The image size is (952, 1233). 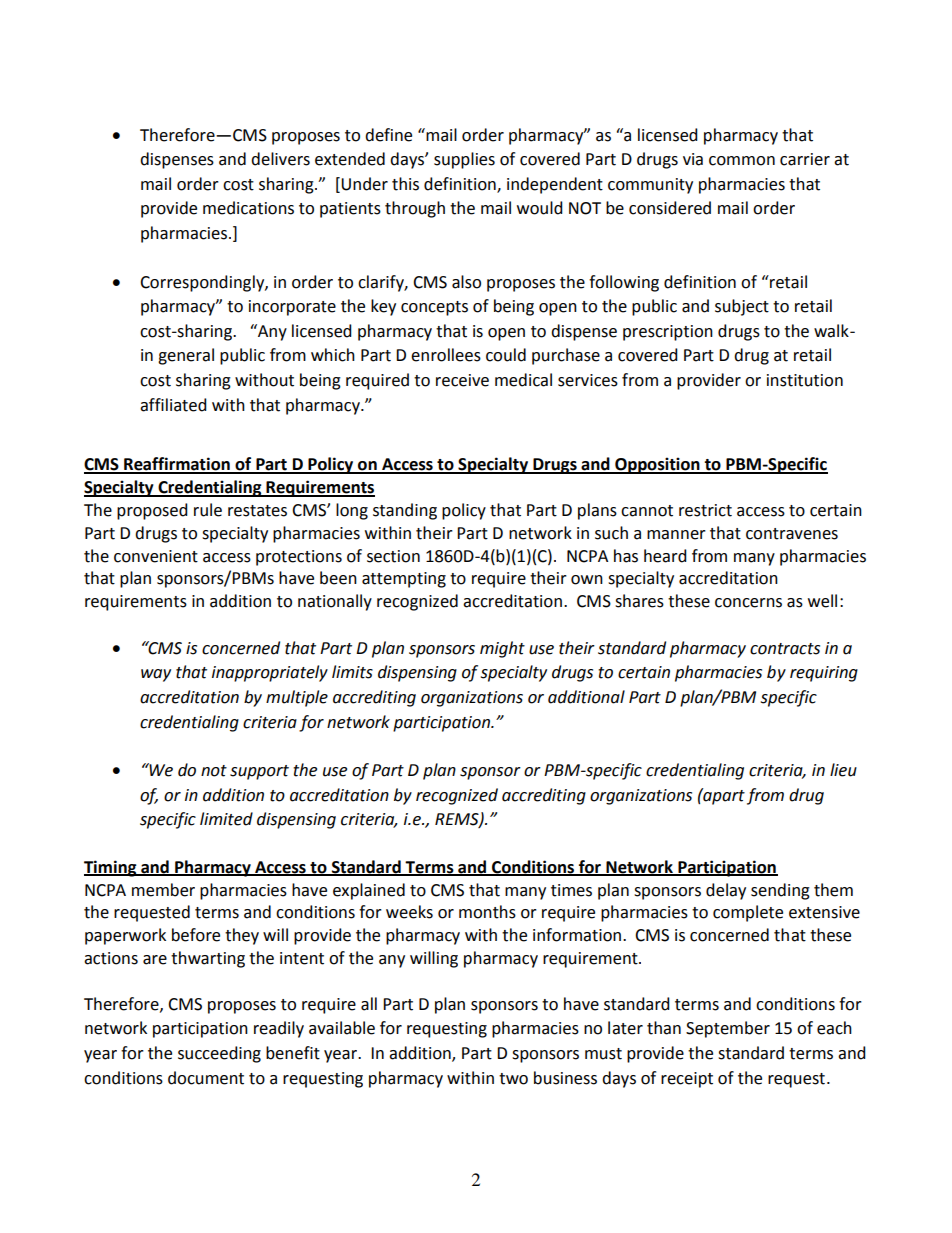 What do you see at coordinates (742, 161) in the screenshot?
I see `common` at bounding box center [742, 161].
